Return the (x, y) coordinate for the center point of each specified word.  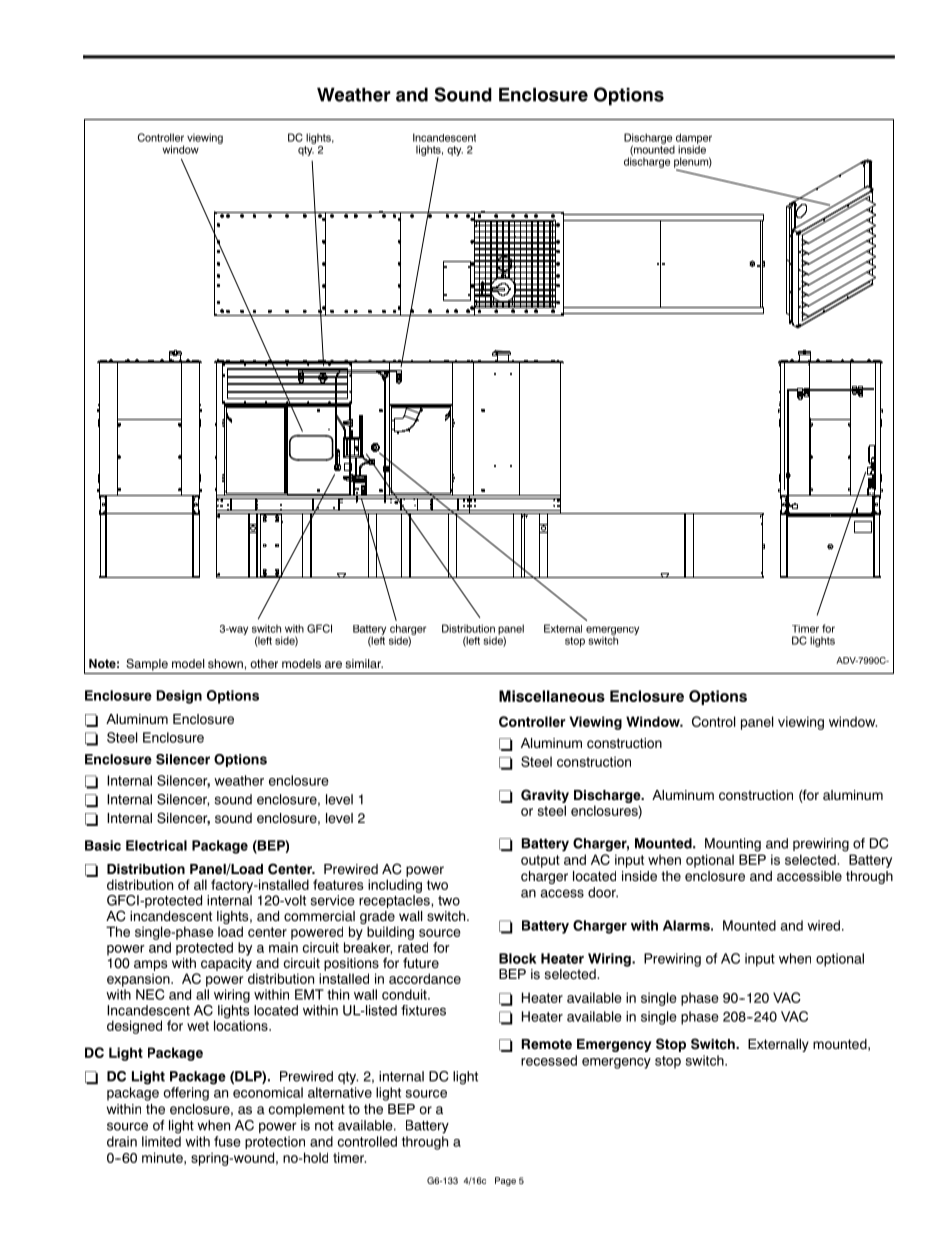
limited (161, 1141)
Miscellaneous (552, 696)
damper (694, 139)
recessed (549, 1060)
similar (364, 663)
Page (505, 1181)
